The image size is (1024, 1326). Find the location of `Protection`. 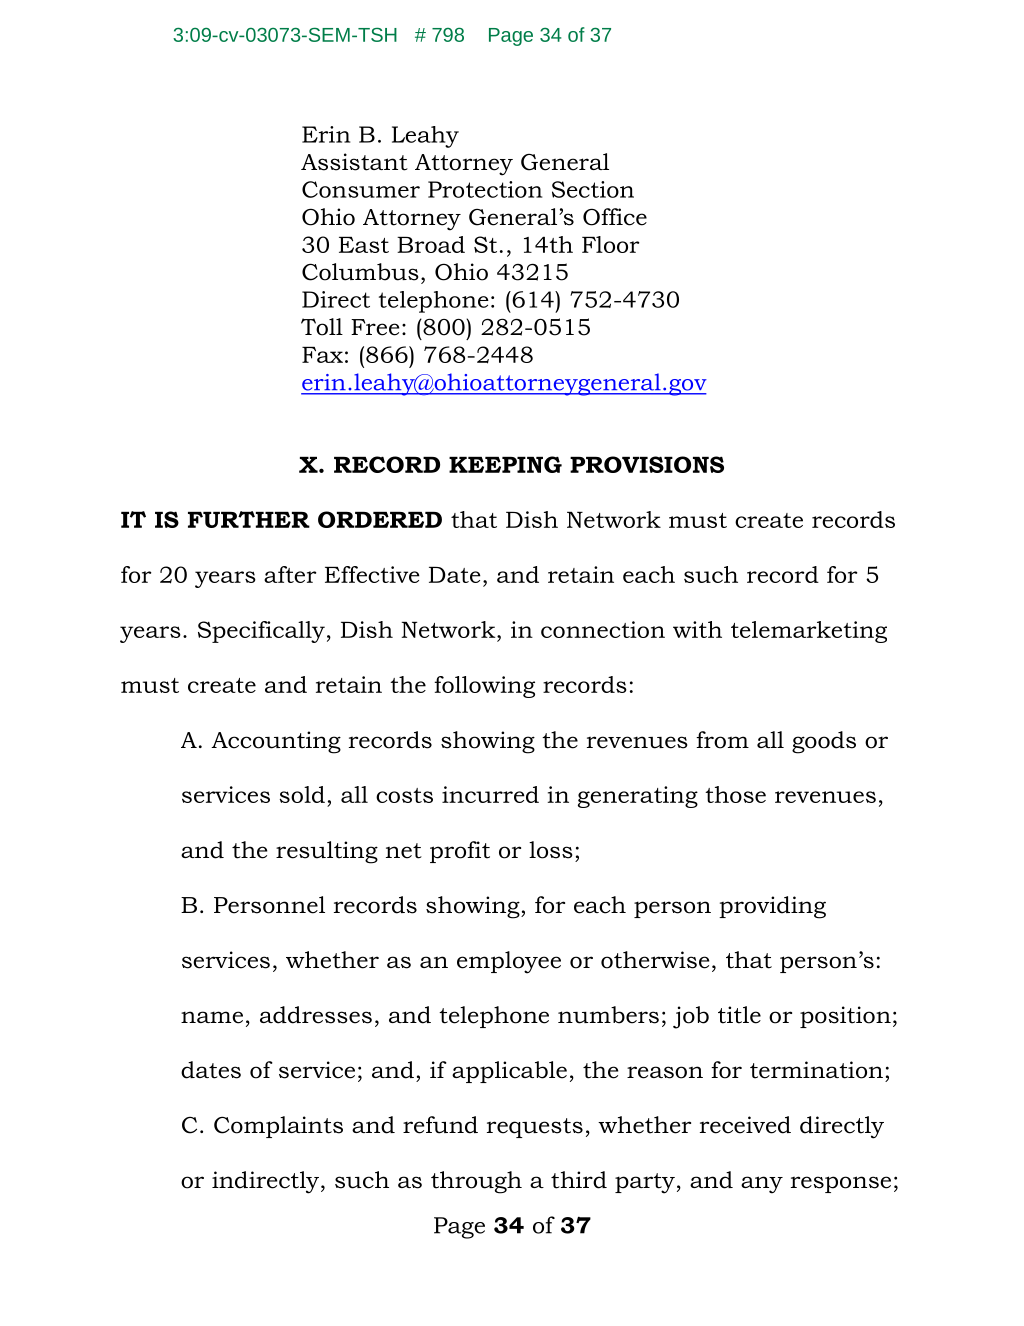

Protection is located at coordinates (485, 189).
